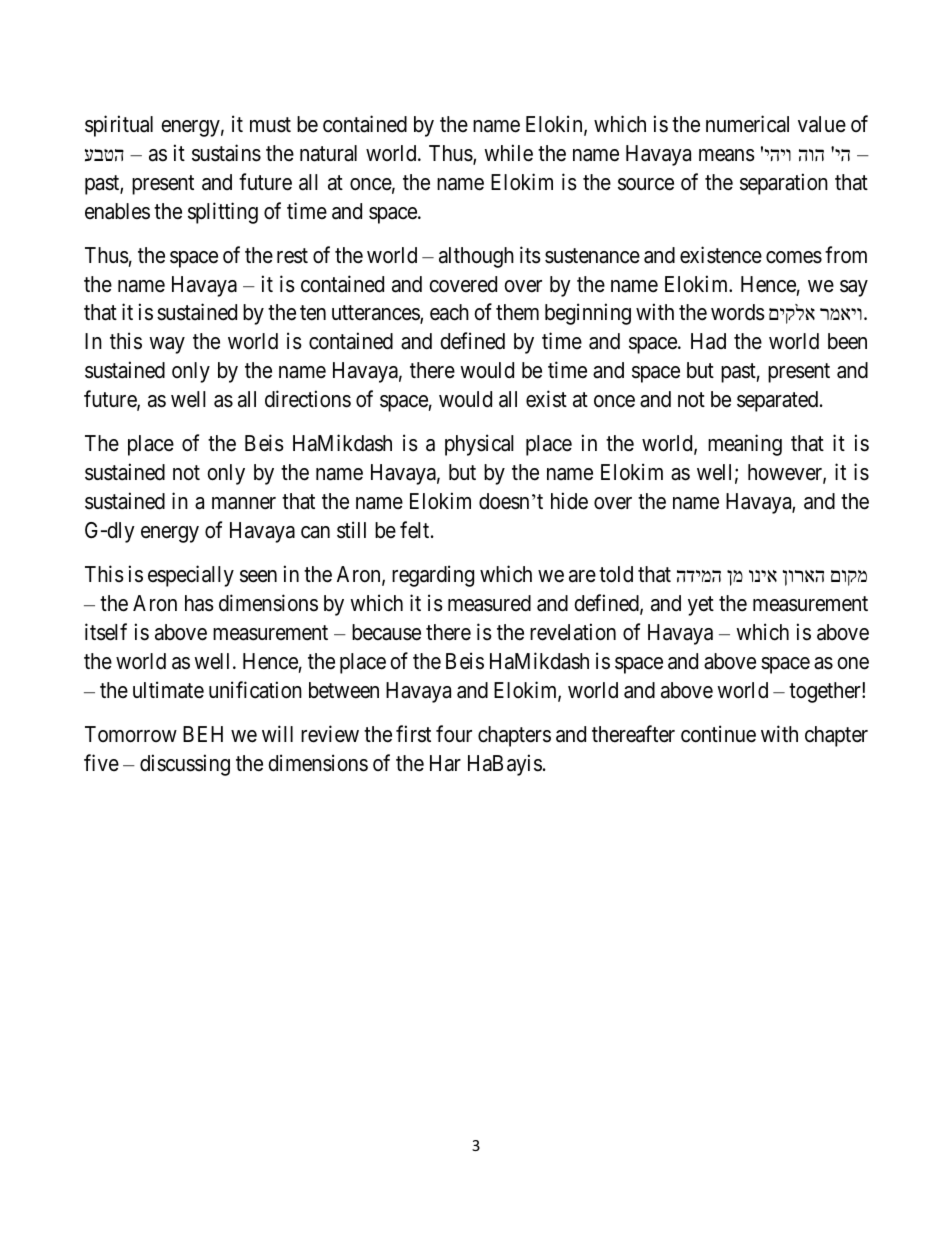  I want to click on continue, so click(718, 734).
